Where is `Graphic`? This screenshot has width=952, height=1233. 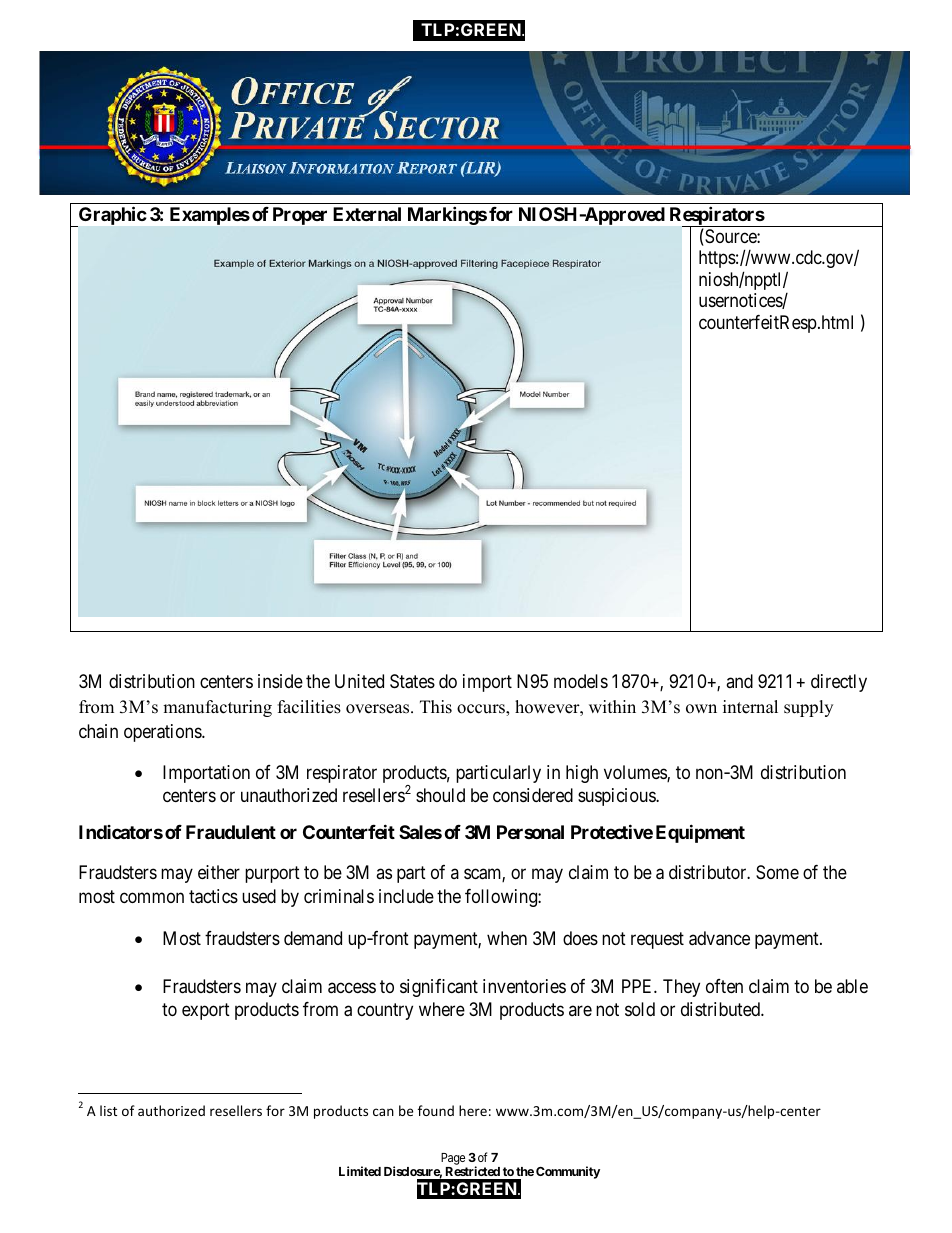
Graphic is located at coordinates (112, 216).
